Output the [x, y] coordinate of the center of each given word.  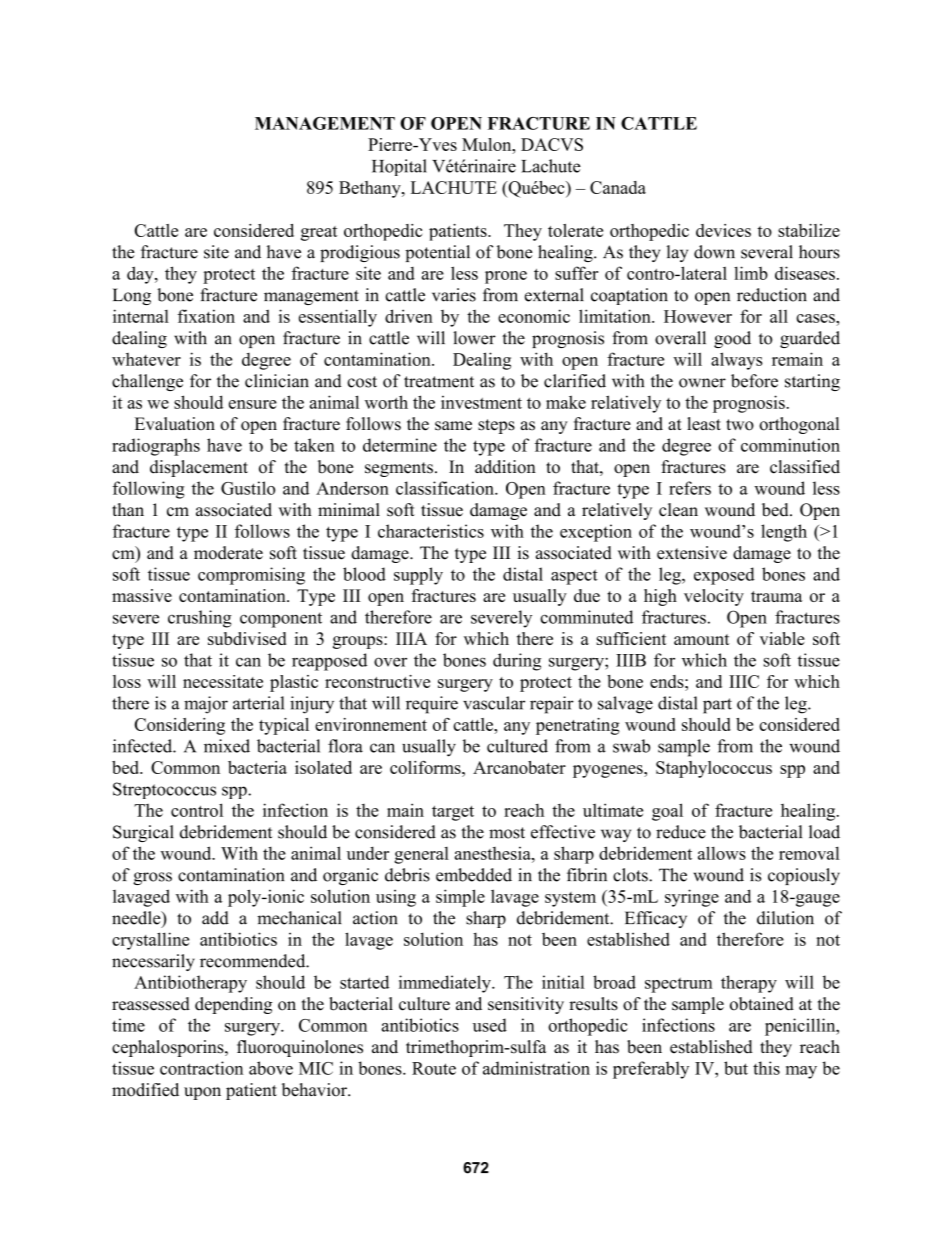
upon [202, 1093]
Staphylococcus [714, 769]
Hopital [399, 167]
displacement [199, 468]
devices [723, 230]
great [319, 233]
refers [690, 488]
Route [434, 1068]
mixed [227, 746]
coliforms [426, 767]
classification [446, 488]
